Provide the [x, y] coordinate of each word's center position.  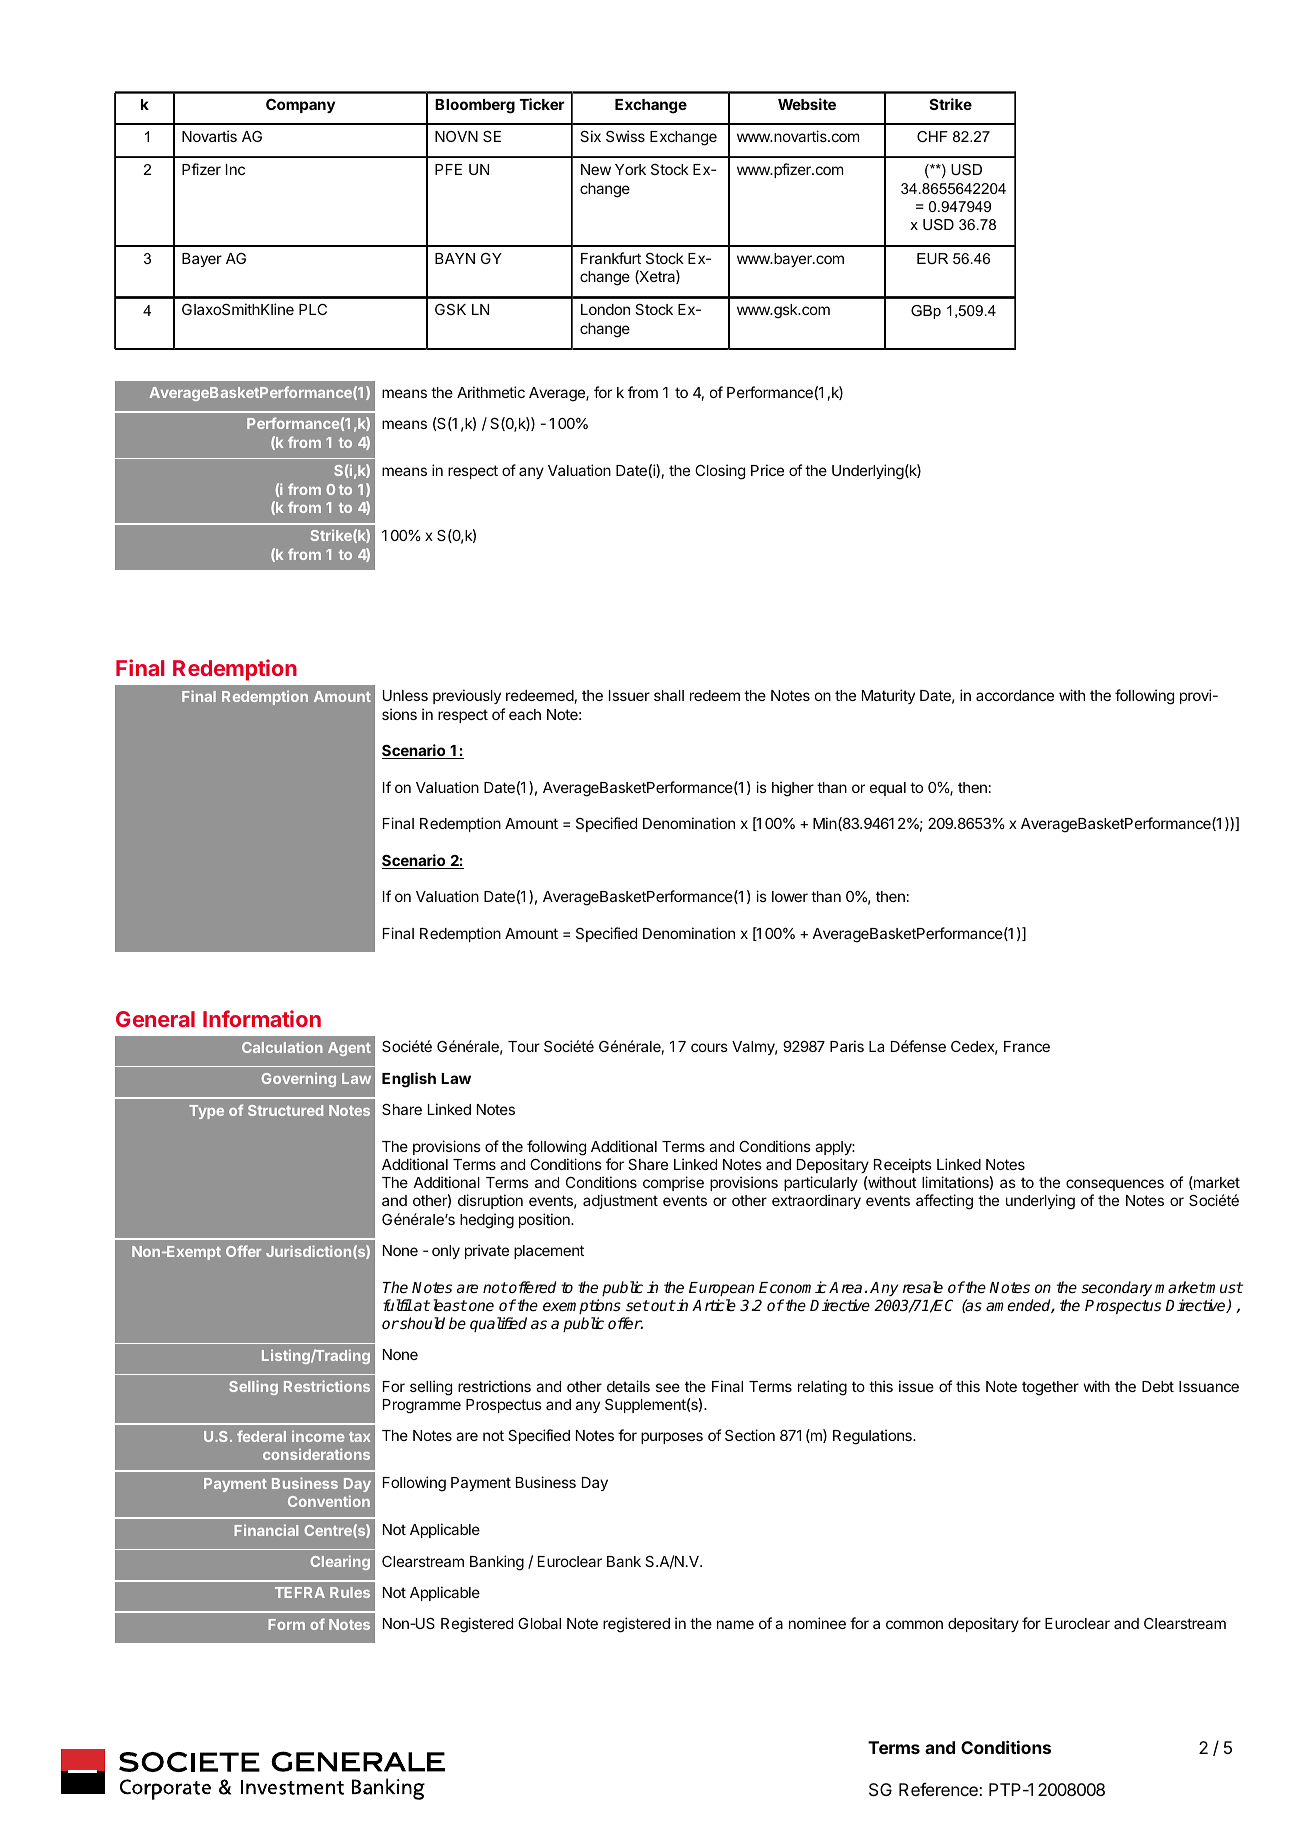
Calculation [282, 1047]
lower [790, 896]
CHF [932, 136]
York [630, 169]
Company [300, 106]
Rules [350, 1592]
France [1027, 1046]
